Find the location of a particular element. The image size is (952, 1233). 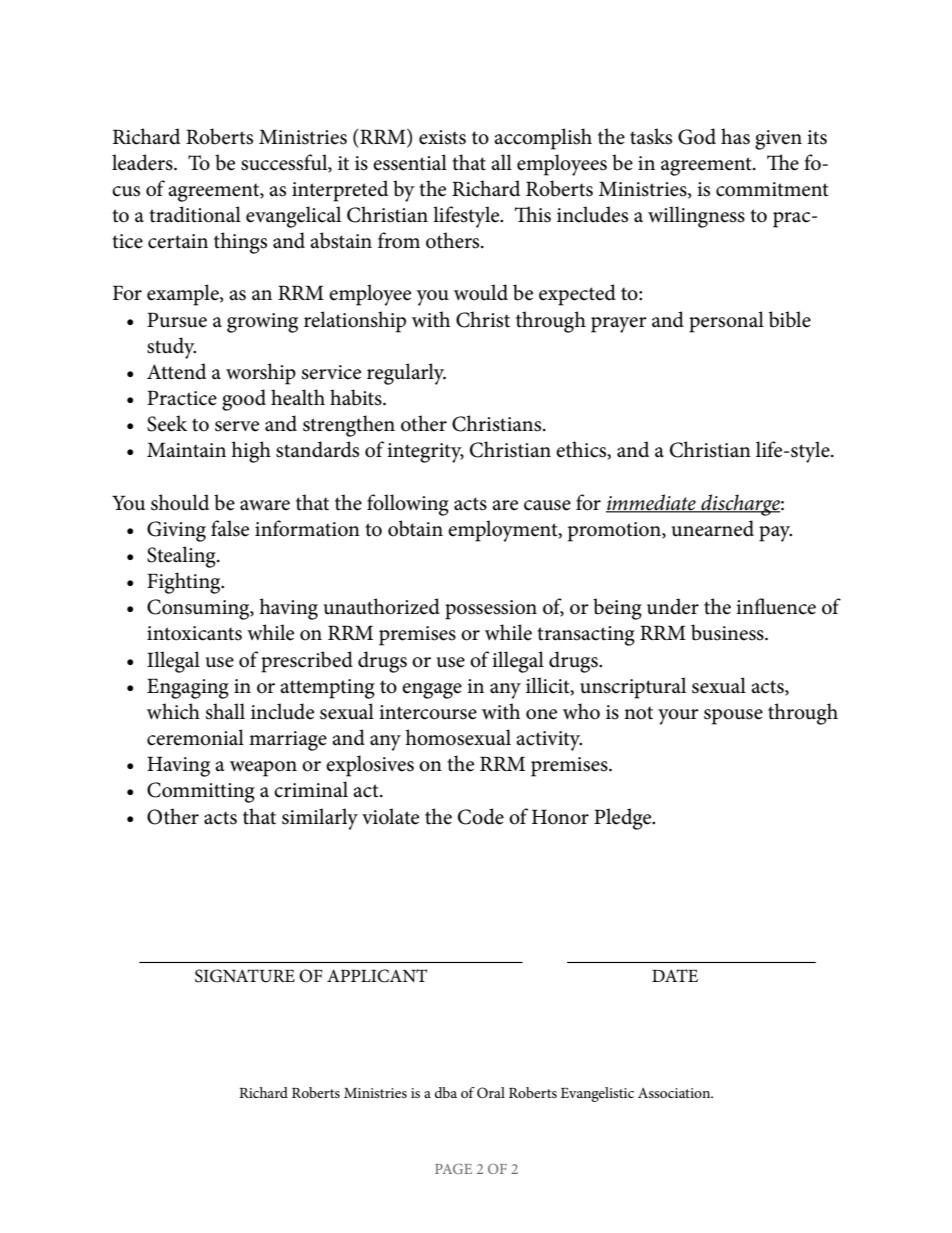

integrity is located at coordinates (425, 453).
